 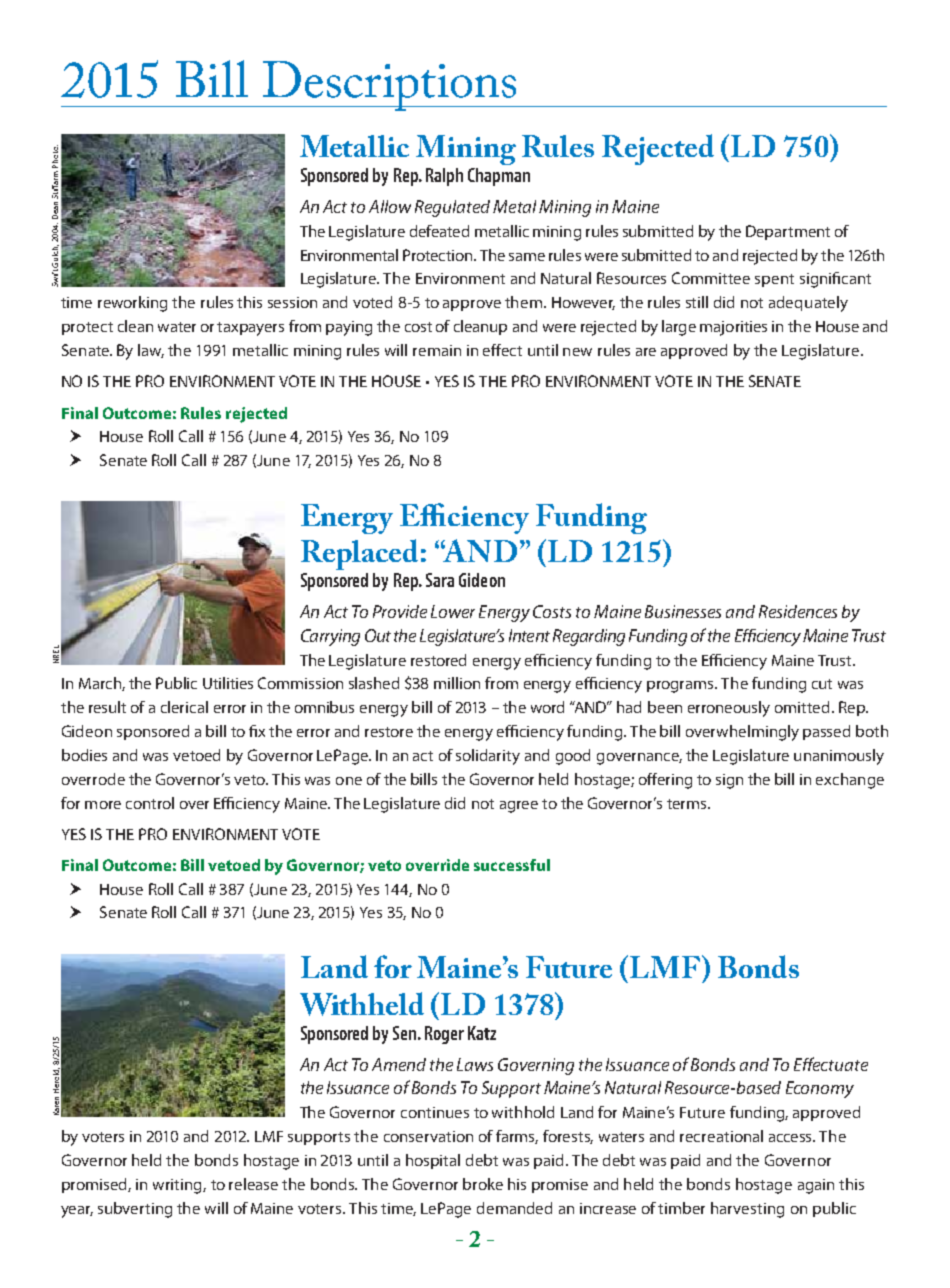 What do you see at coordinates (798, 611) in the screenshot?
I see `Residences` at bounding box center [798, 611].
